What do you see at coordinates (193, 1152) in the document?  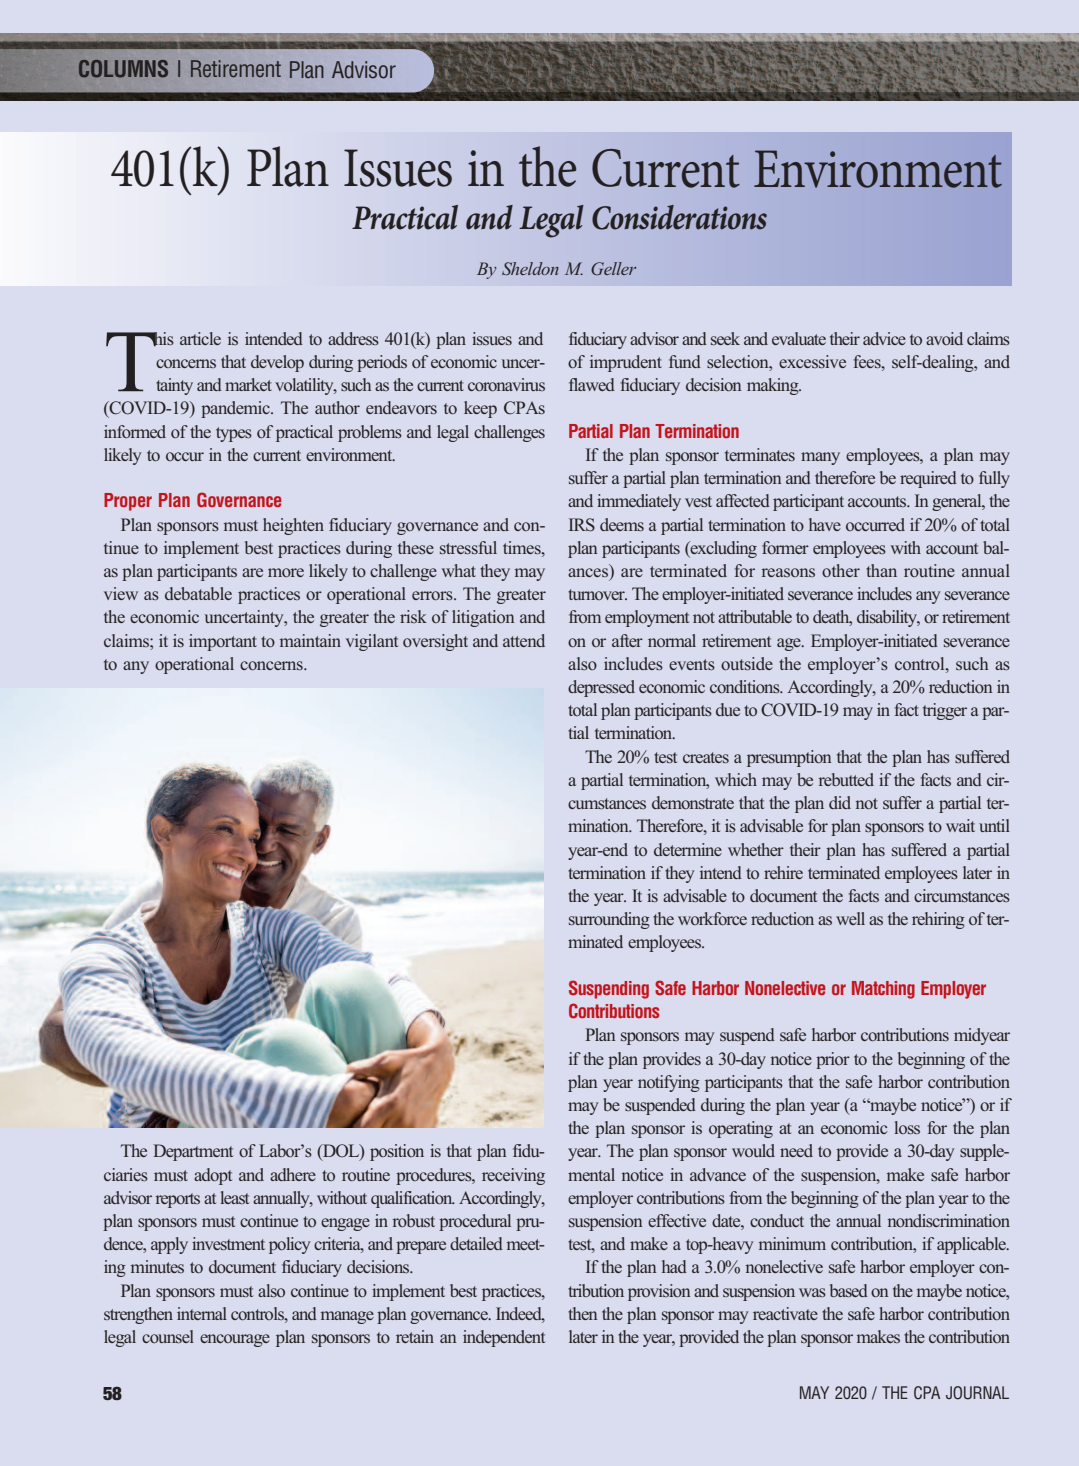 I see `Department` at bounding box center [193, 1152].
